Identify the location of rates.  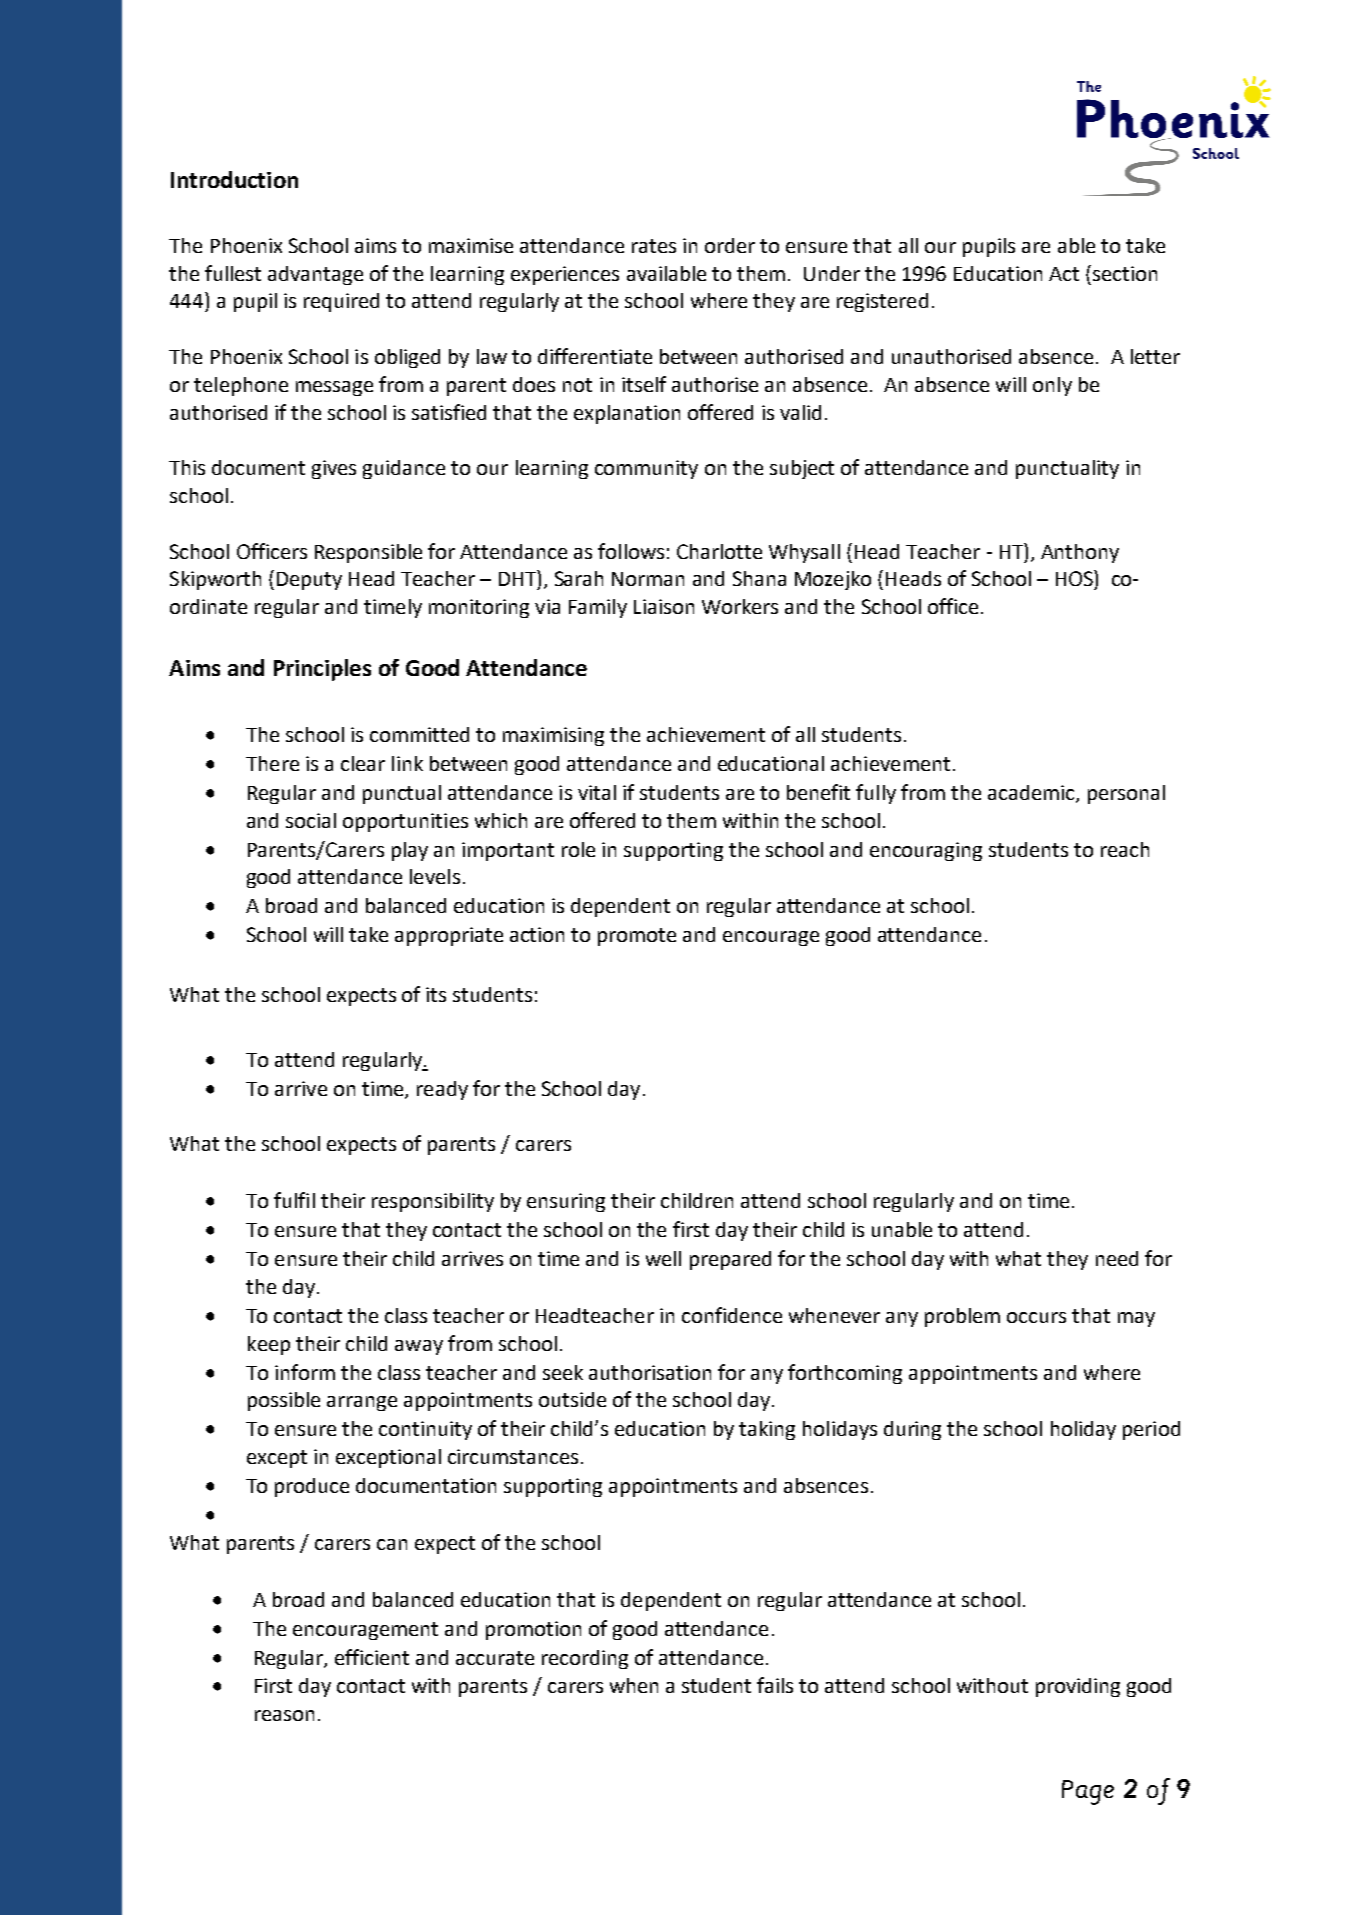
(654, 246).
